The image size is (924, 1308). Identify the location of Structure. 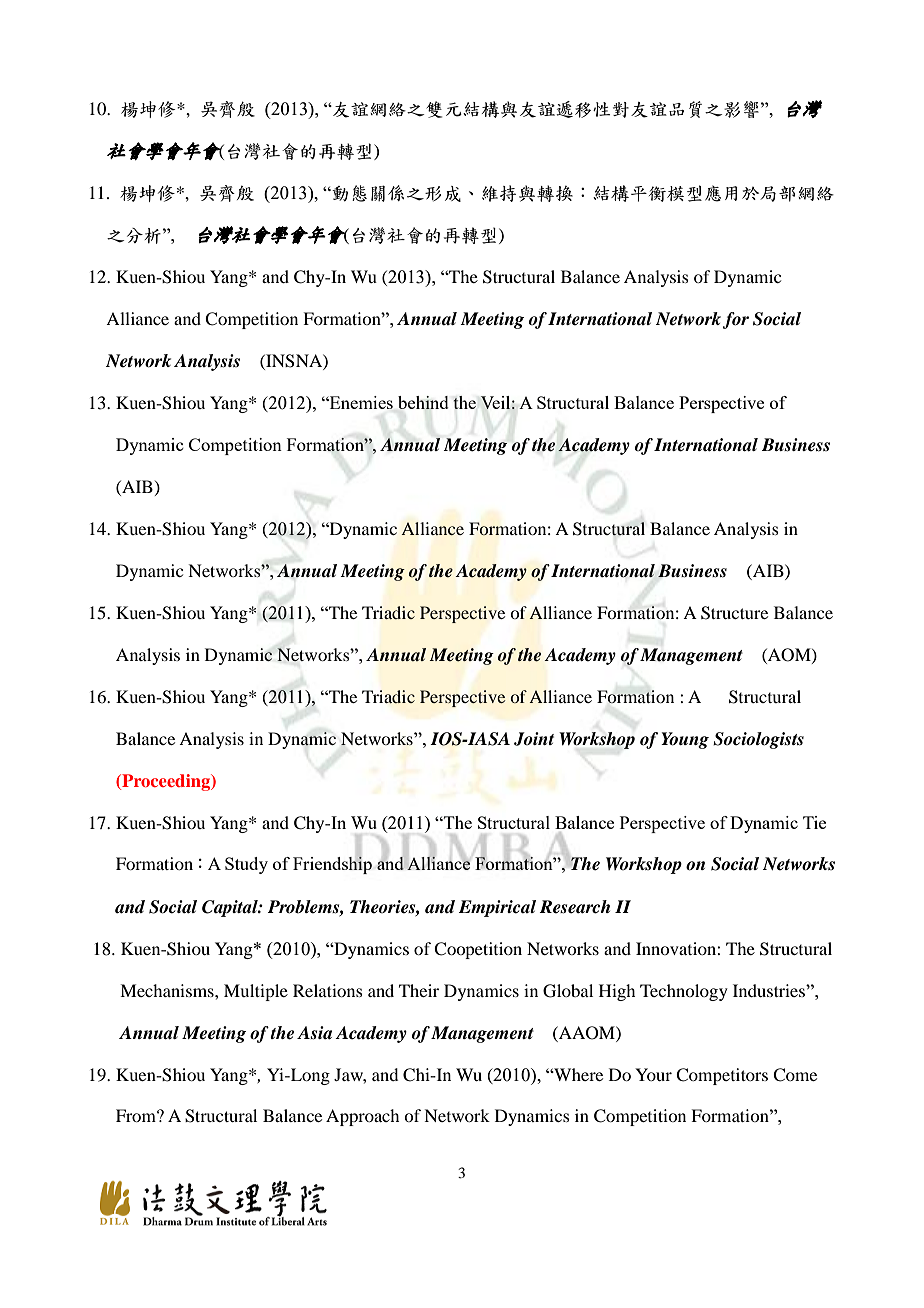
(734, 613).
